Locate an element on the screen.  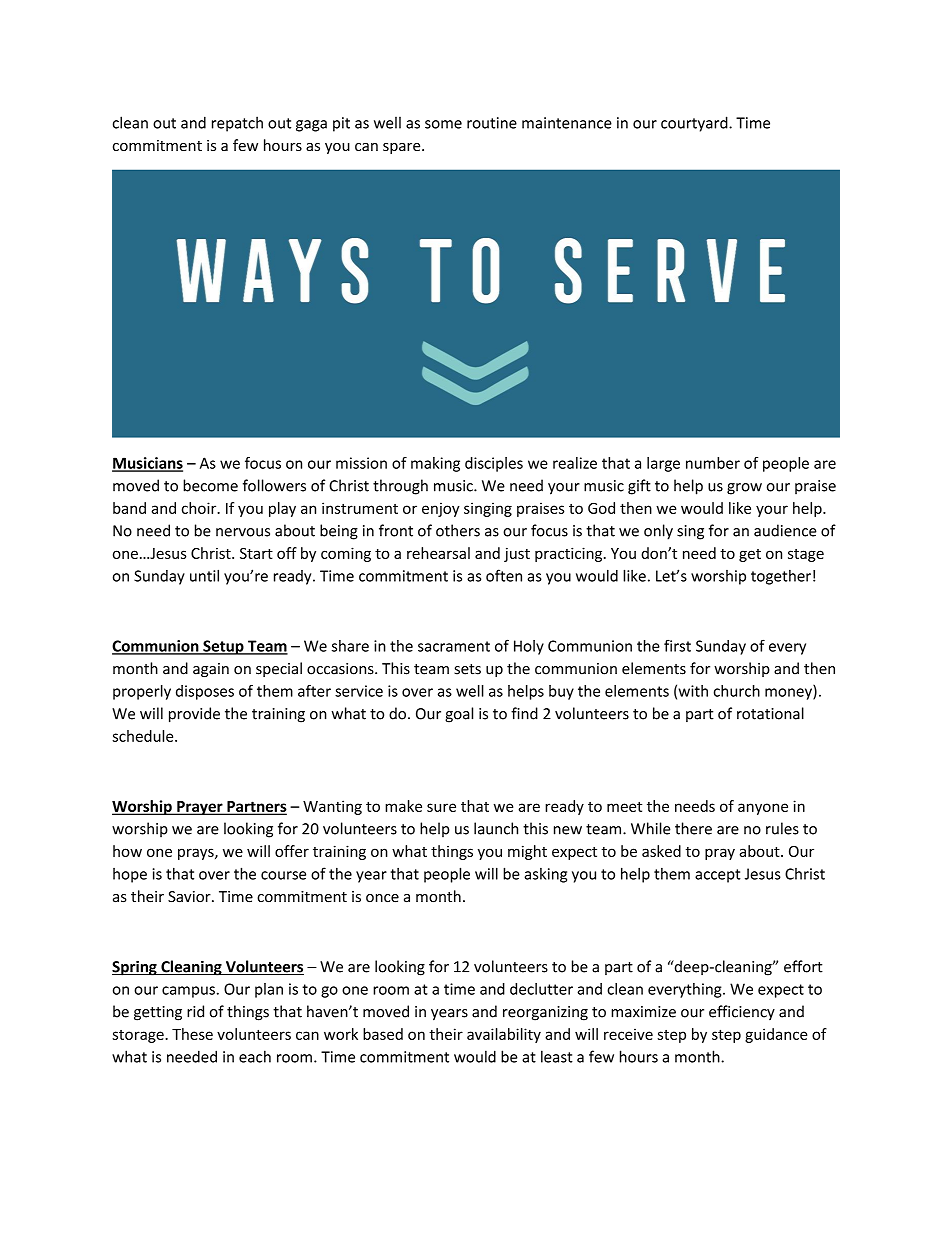
number is located at coordinates (713, 463).
